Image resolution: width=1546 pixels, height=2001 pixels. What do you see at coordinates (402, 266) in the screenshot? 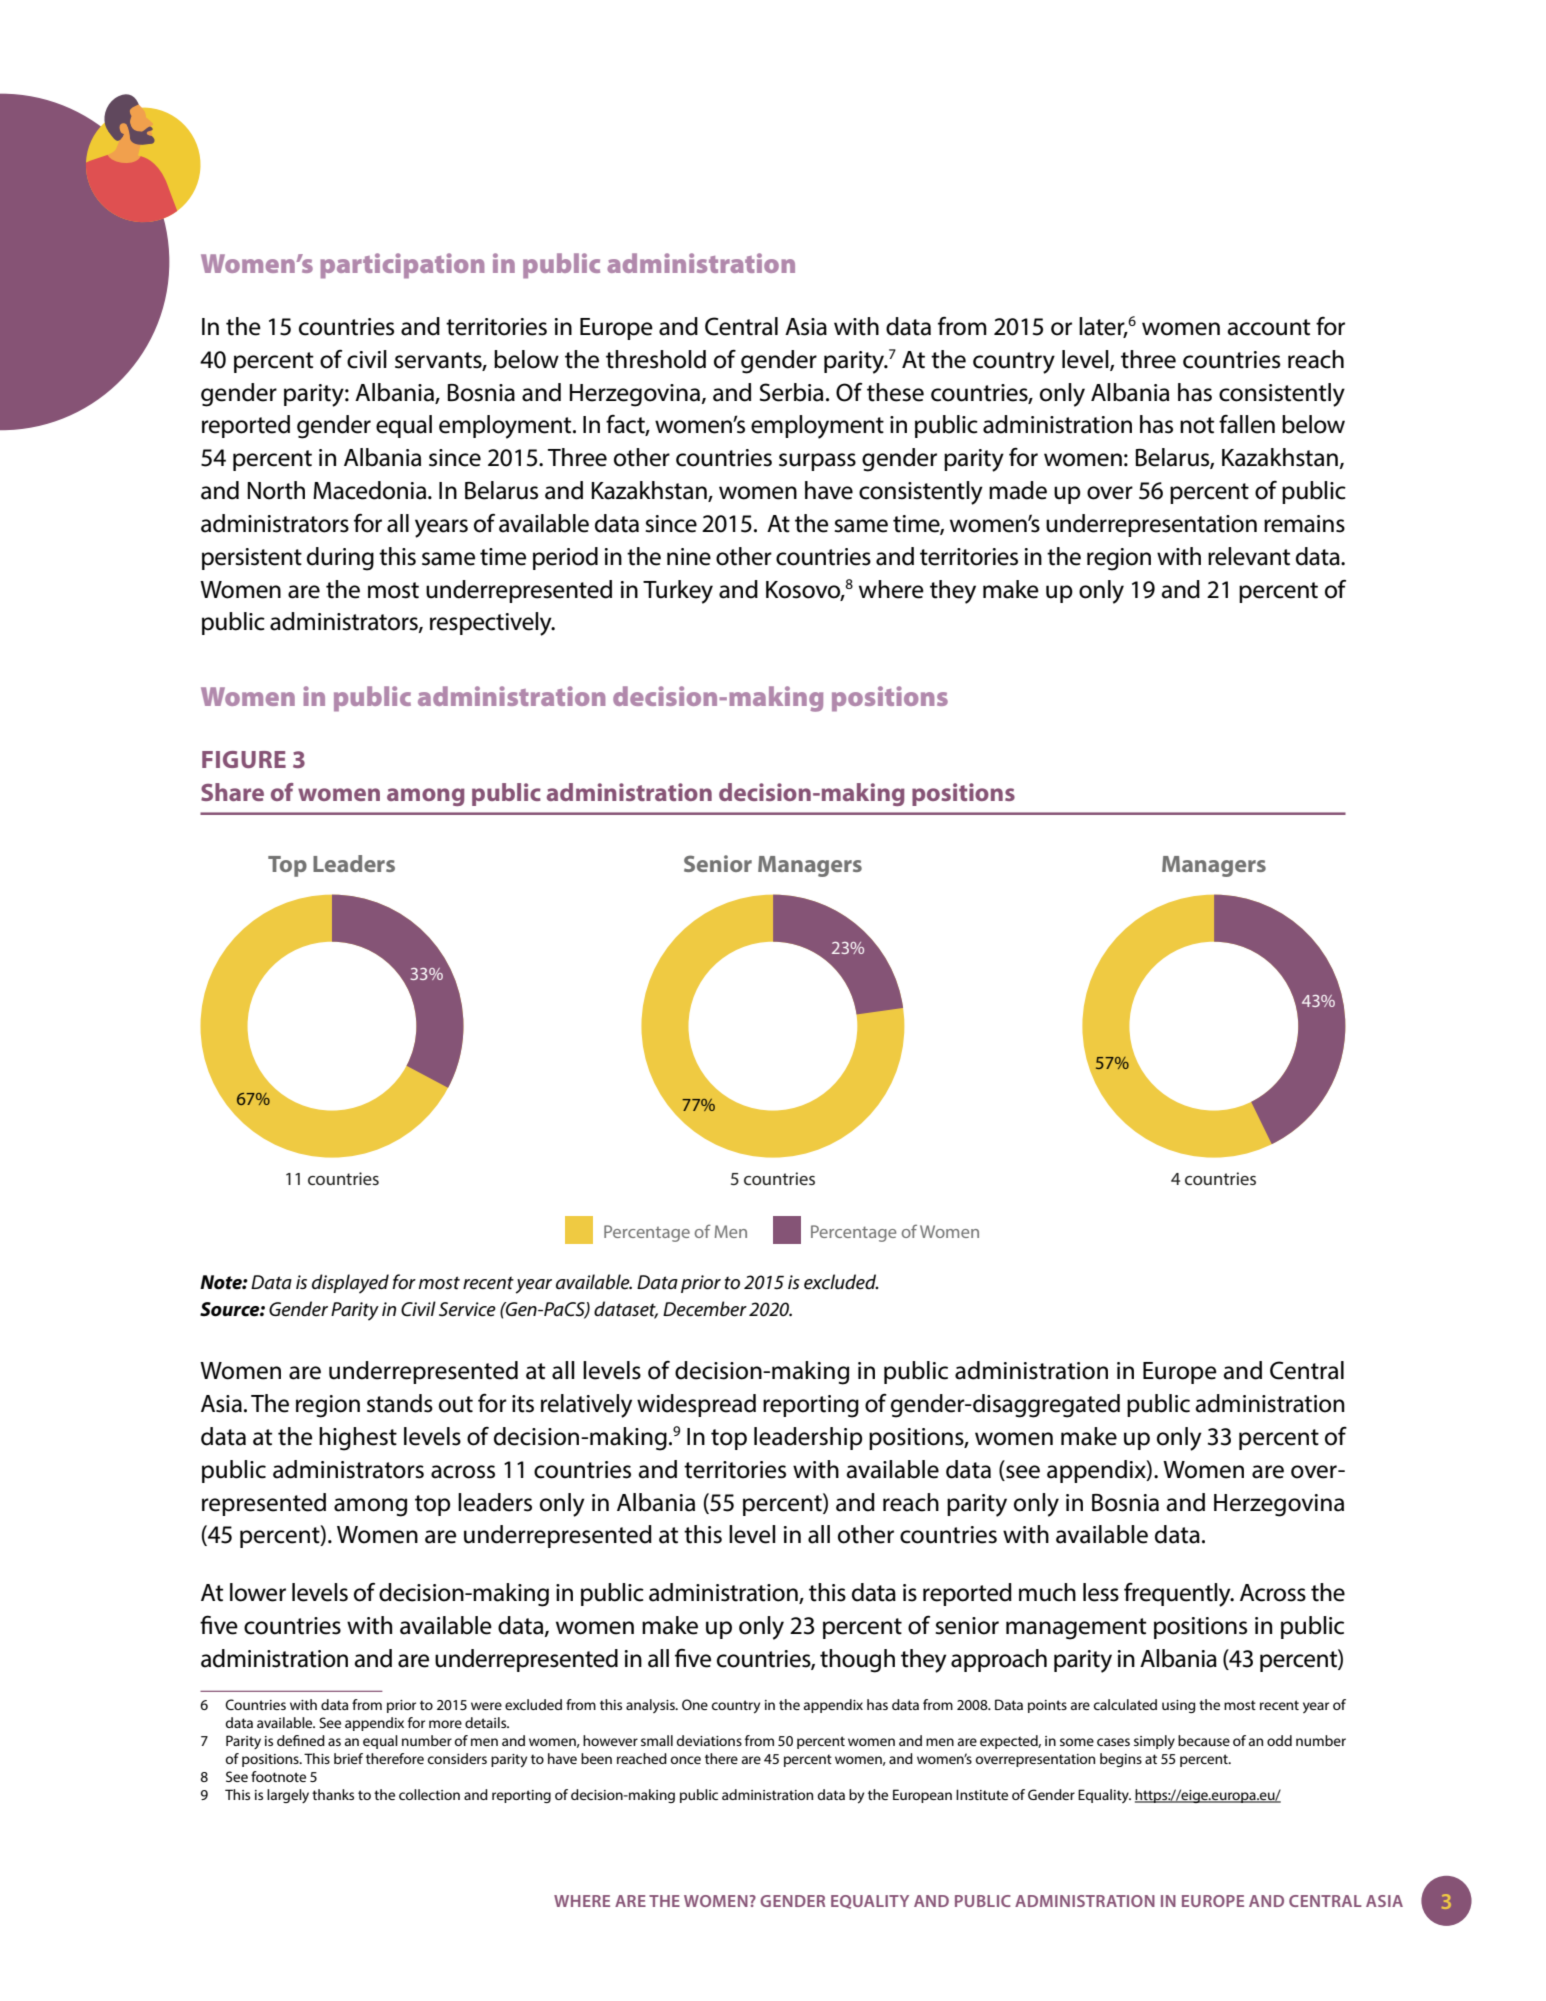
I see `participation` at bounding box center [402, 266].
